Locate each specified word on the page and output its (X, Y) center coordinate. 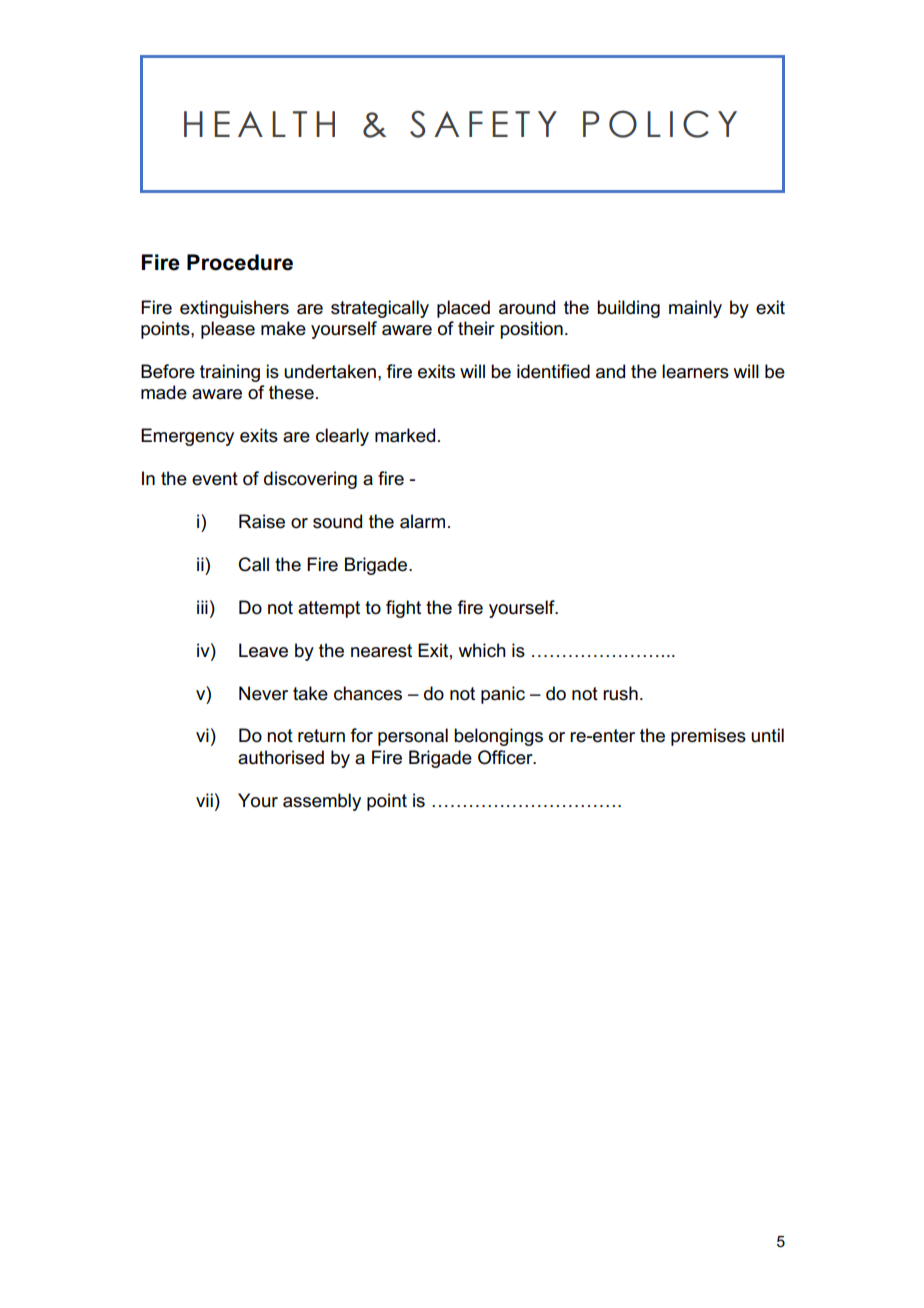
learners (695, 371)
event (215, 479)
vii (204, 800)
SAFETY (483, 124)
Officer (506, 757)
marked (405, 435)
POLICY (660, 124)
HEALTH (259, 124)
